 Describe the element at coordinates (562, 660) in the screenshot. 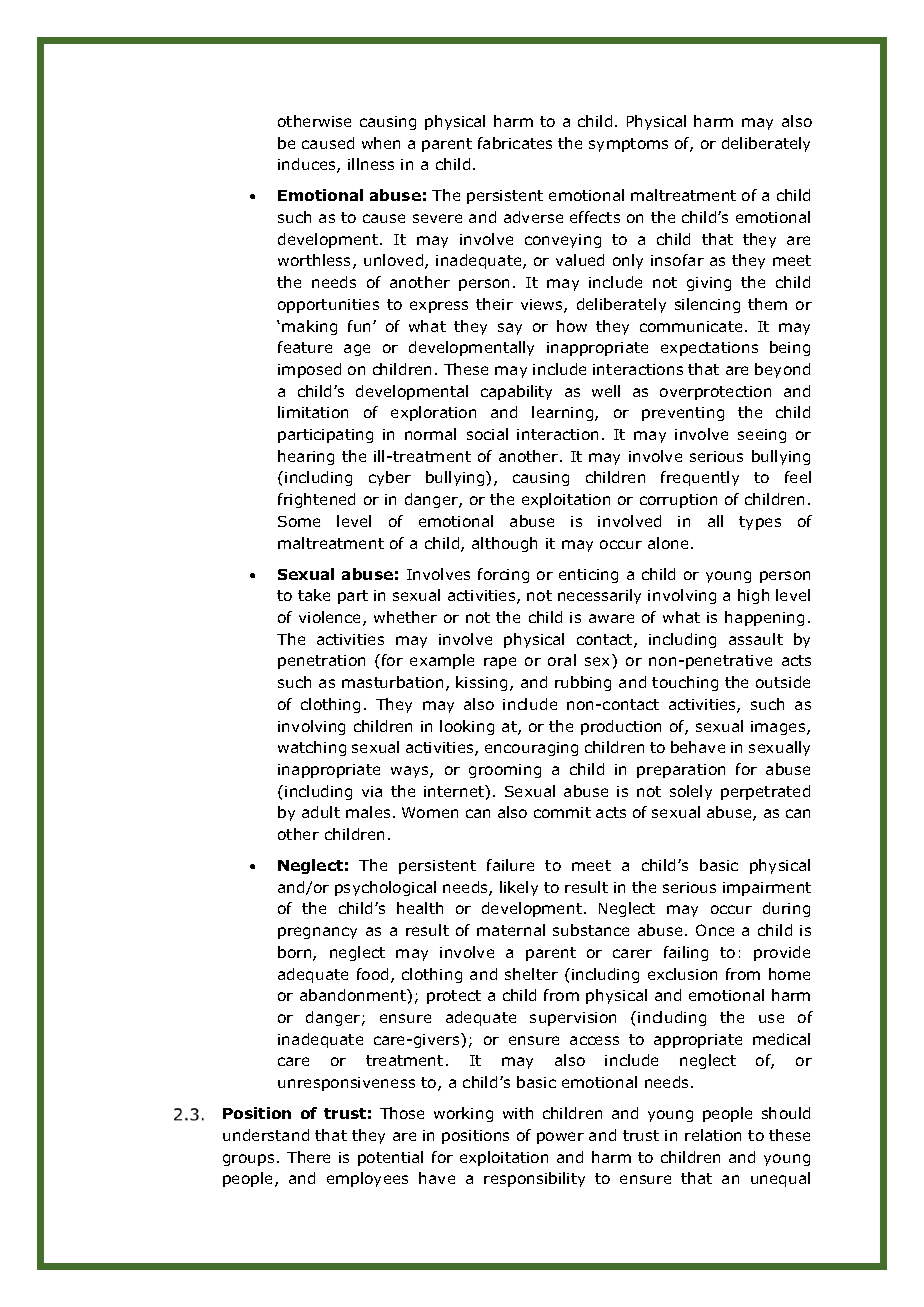

I see `oral` at that location.
